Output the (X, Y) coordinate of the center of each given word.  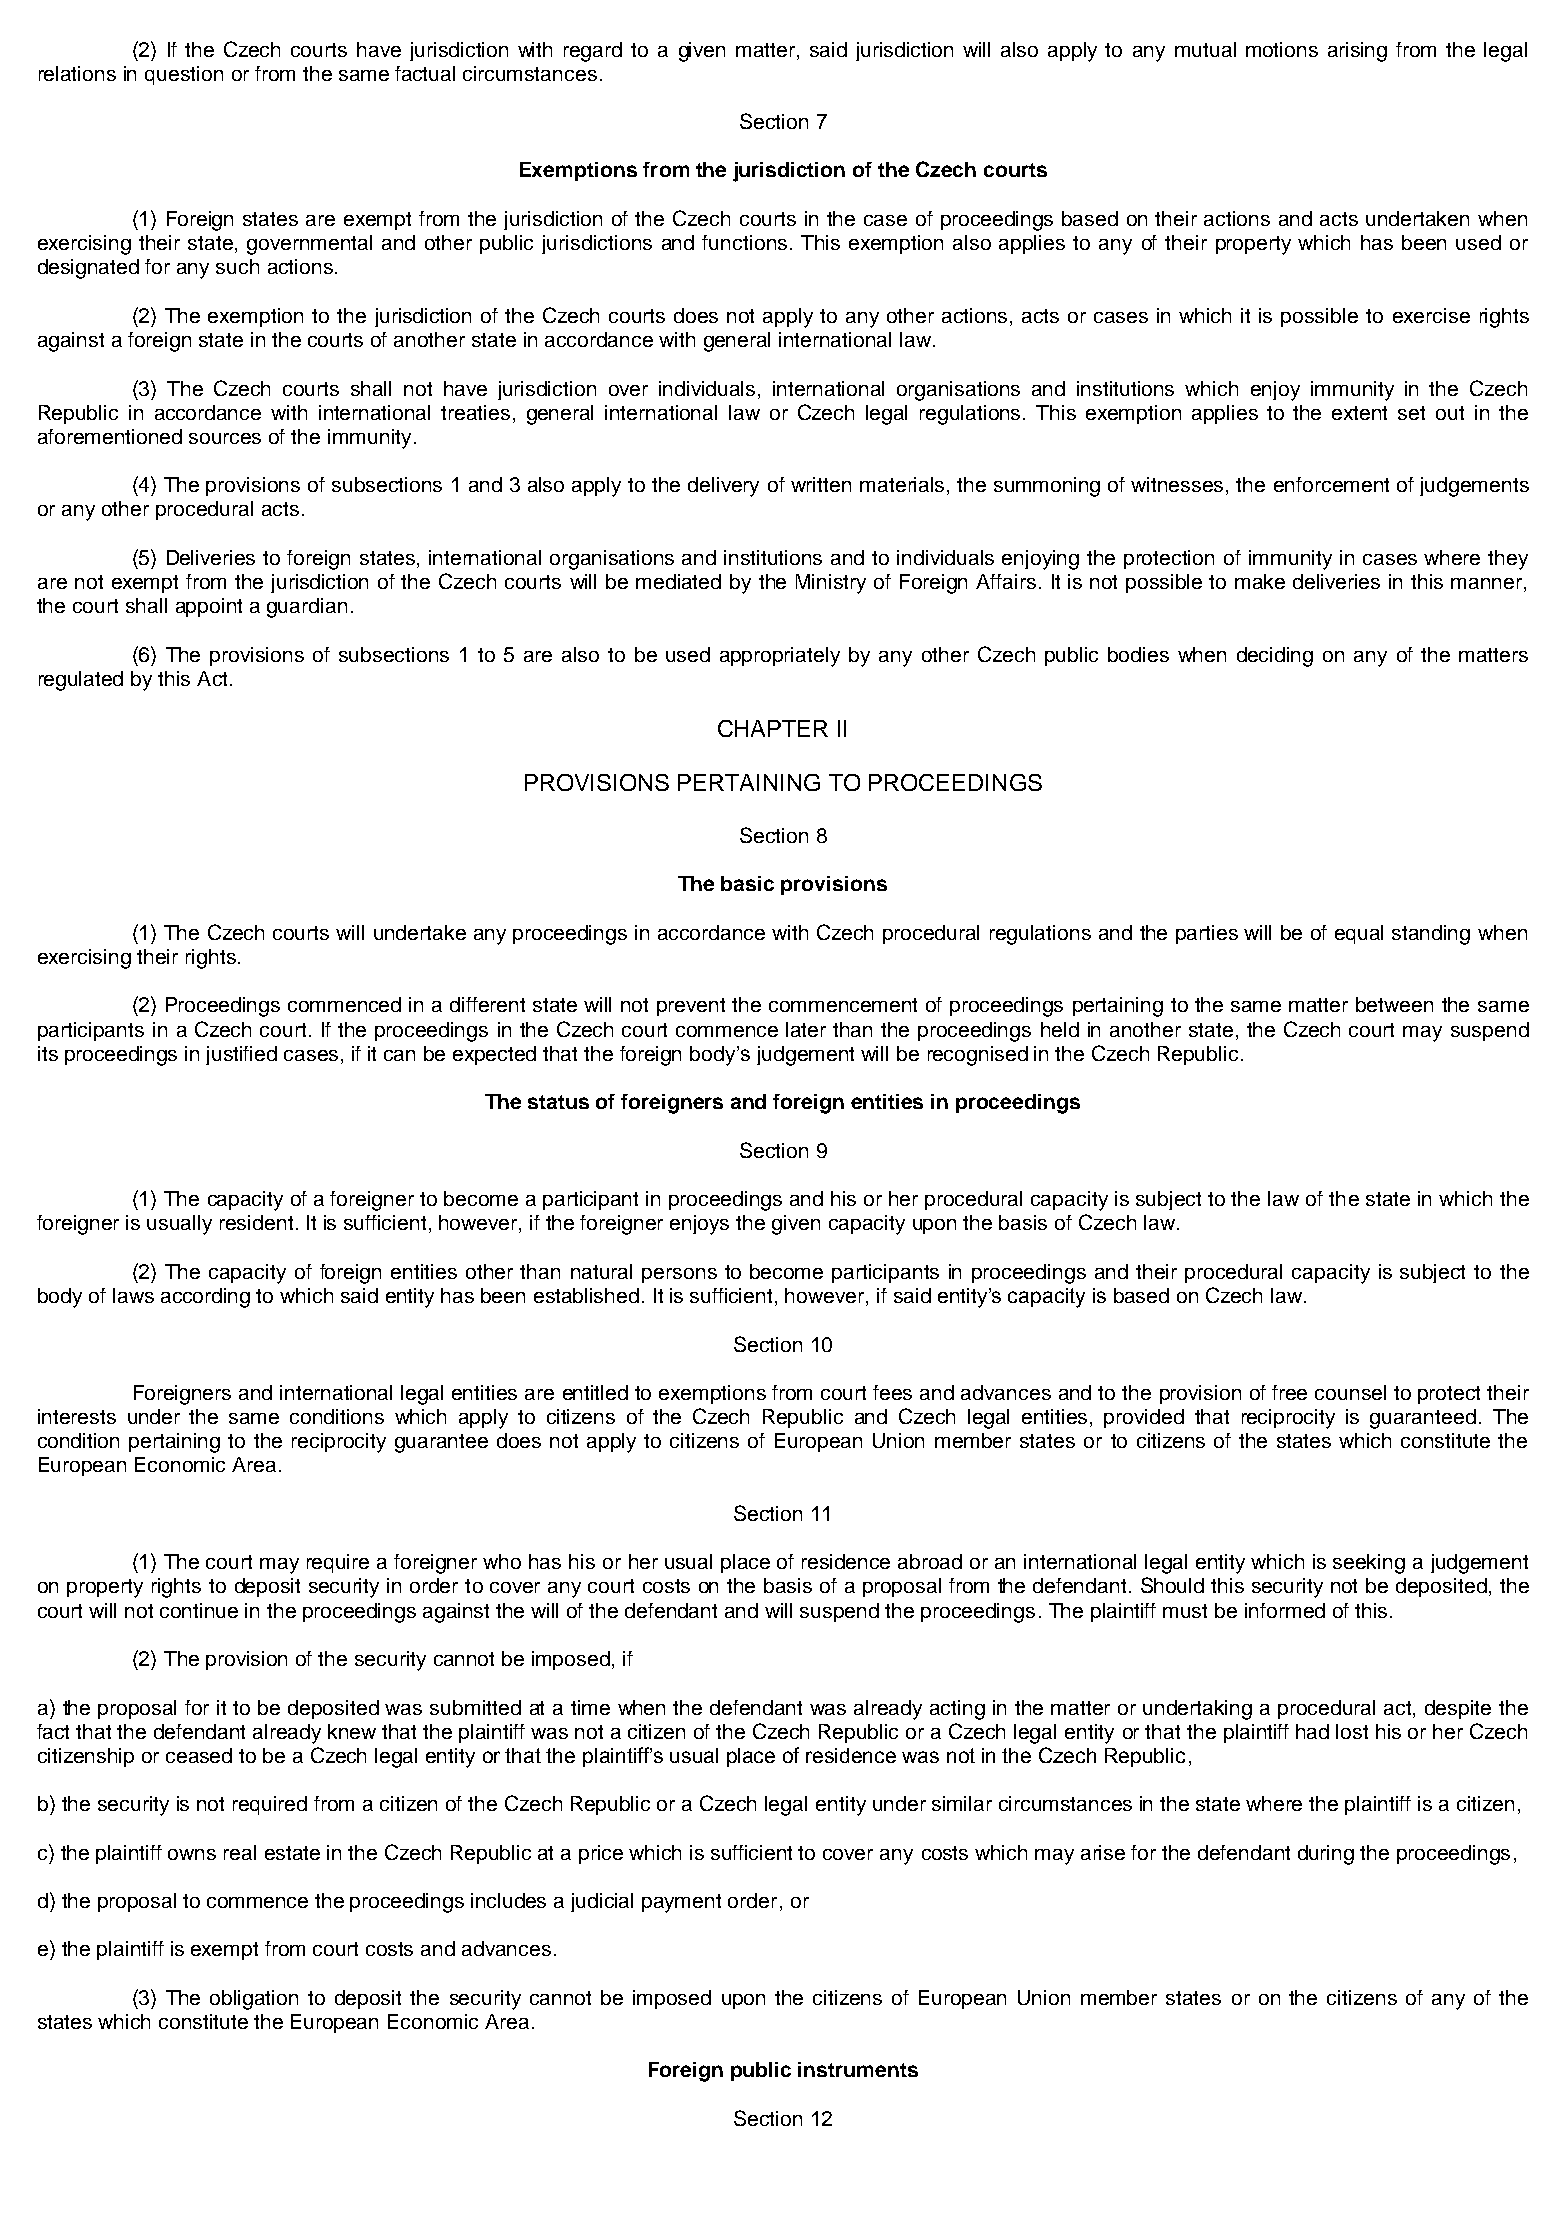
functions (744, 242)
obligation (254, 2000)
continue (199, 1610)
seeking (1369, 1564)
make (1260, 581)
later (806, 1029)
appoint (209, 607)
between (1394, 1004)
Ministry (831, 584)
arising (1357, 52)
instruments (858, 2069)
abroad (930, 1561)
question (184, 75)
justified (241, 1055)
